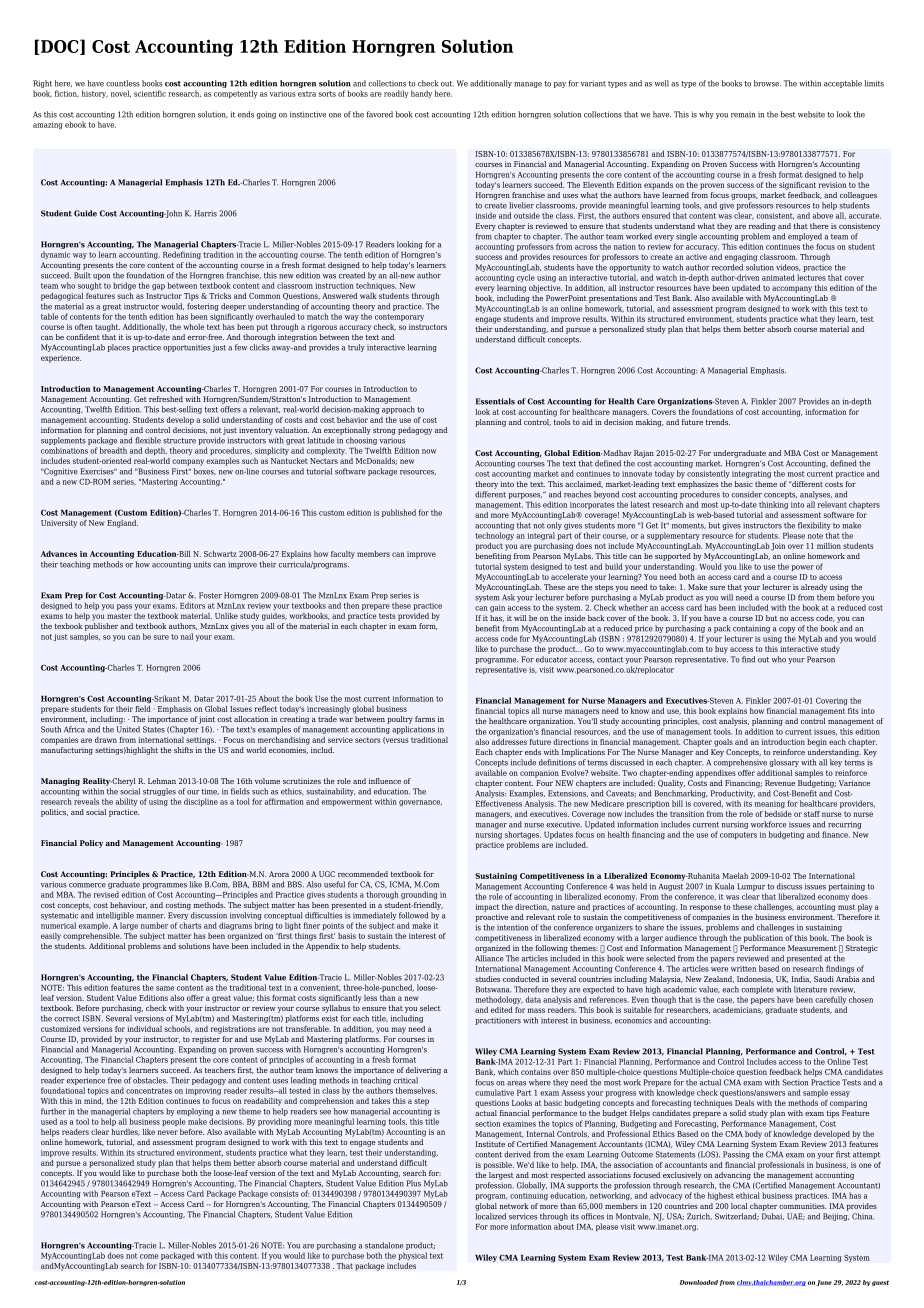 This screenshot has width=924, height=1308. Describe the element at coordinates (119, 348) in the screenshot. I see `places` at that location.
